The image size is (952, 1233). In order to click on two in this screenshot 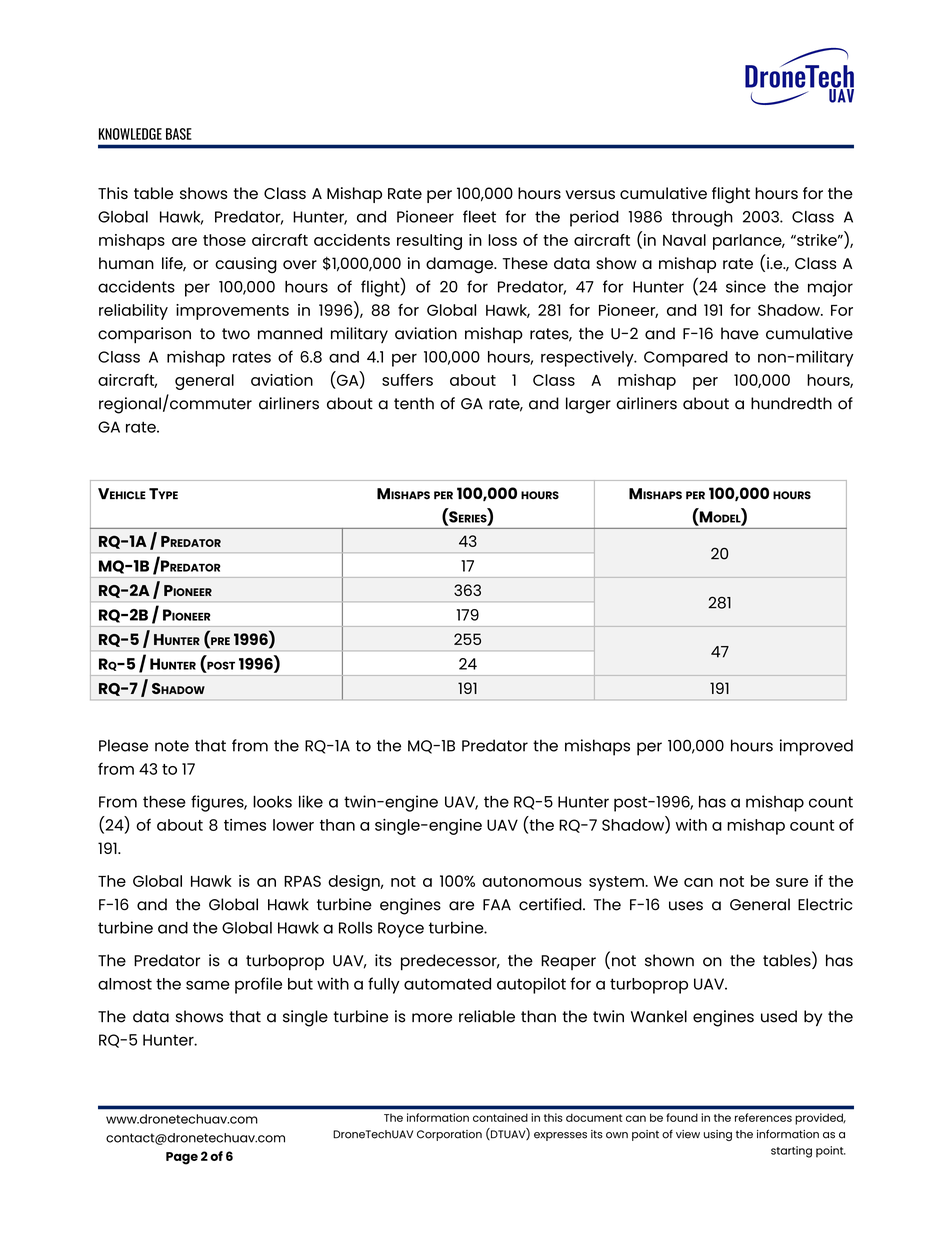, I will do `click(236, 334)`.
